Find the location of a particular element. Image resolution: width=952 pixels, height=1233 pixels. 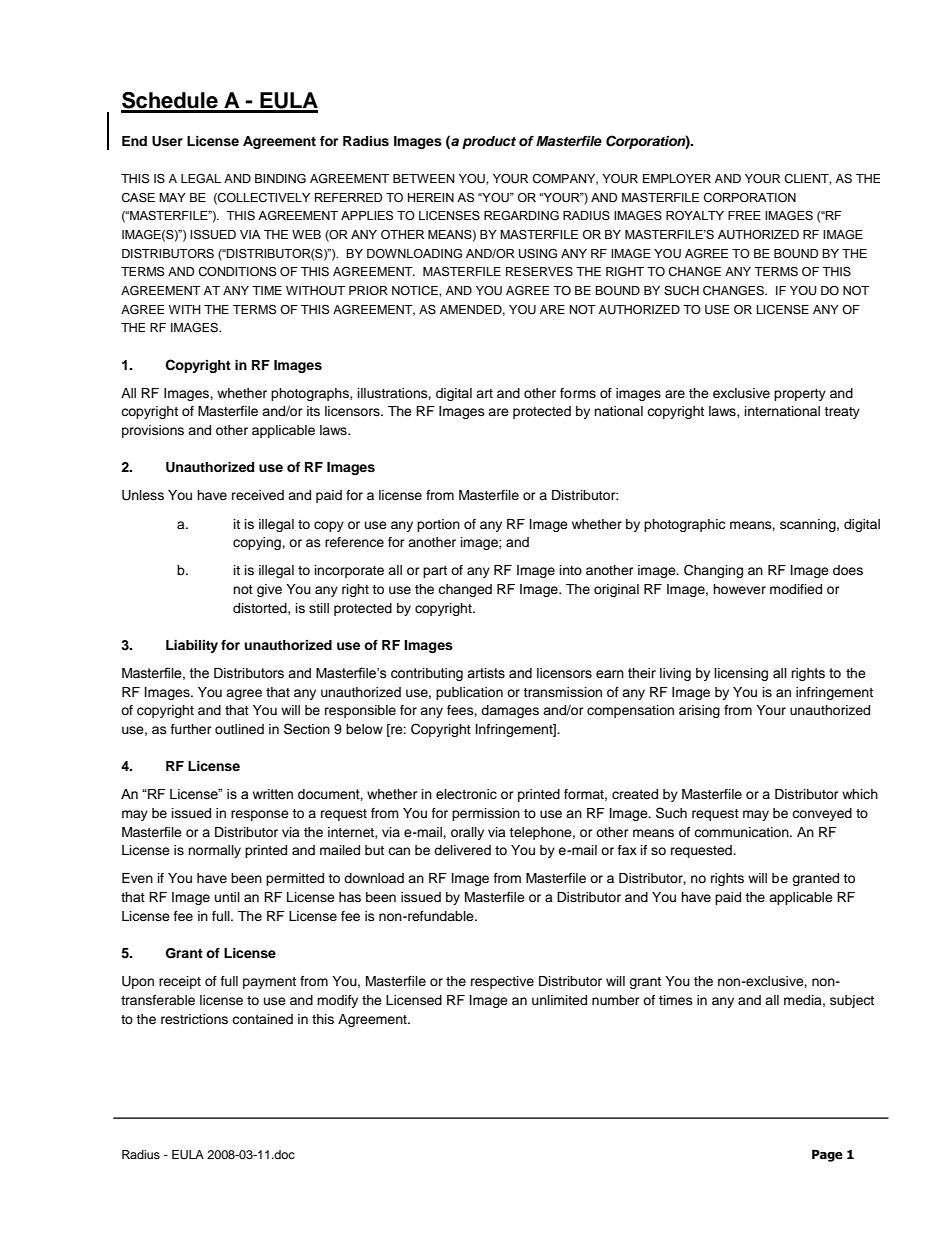

product is located at coordinates (489, 142).
